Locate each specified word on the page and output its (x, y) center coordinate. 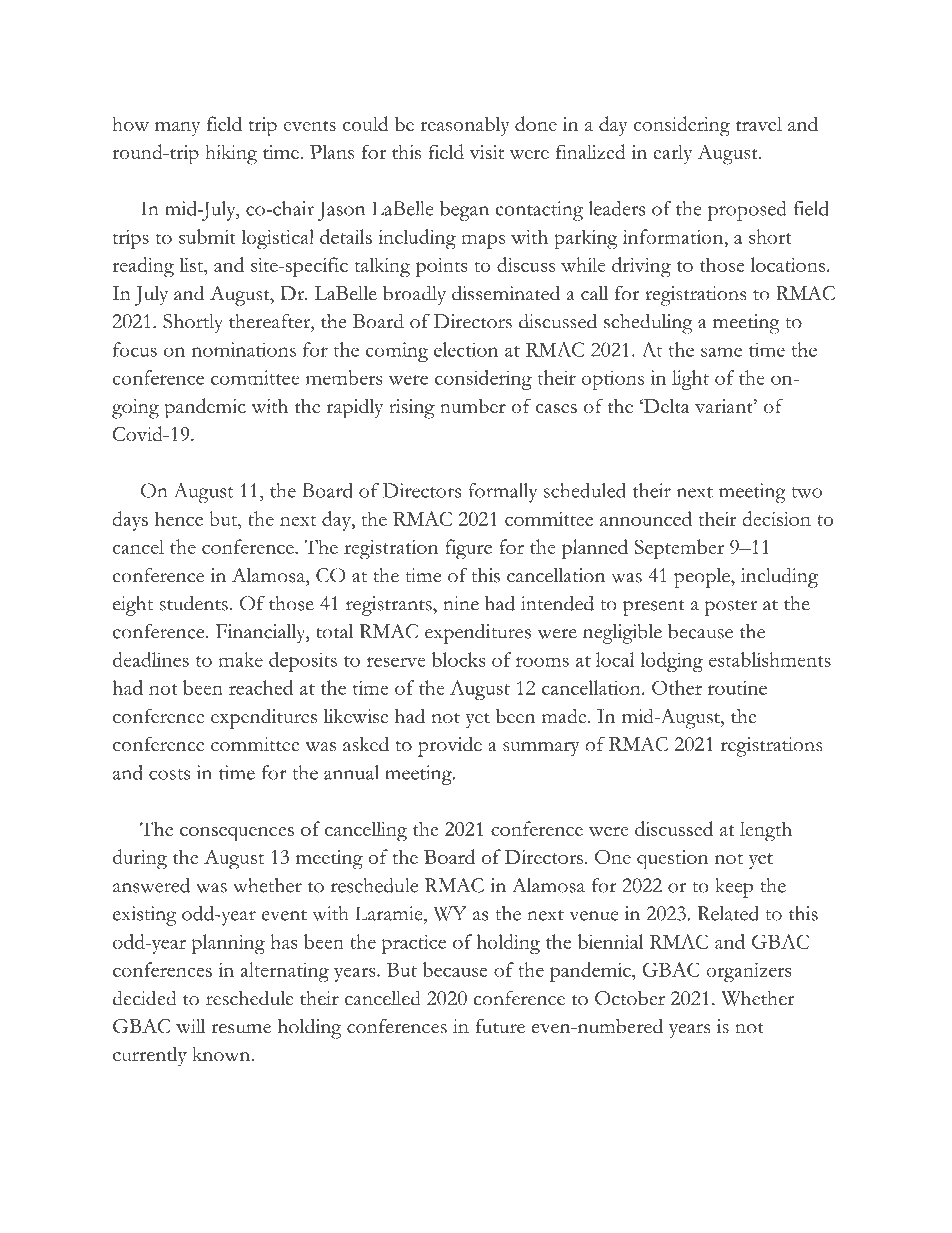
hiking (231, 155)
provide (450, 746)
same (721, 352)
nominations (243, 349)
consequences (237, 834)
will (191, 1026)
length (766, 832)
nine (461, 603)
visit (487, 152)
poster (731, 608)
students (194, 603)
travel (759, 124)
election (466, 349)
